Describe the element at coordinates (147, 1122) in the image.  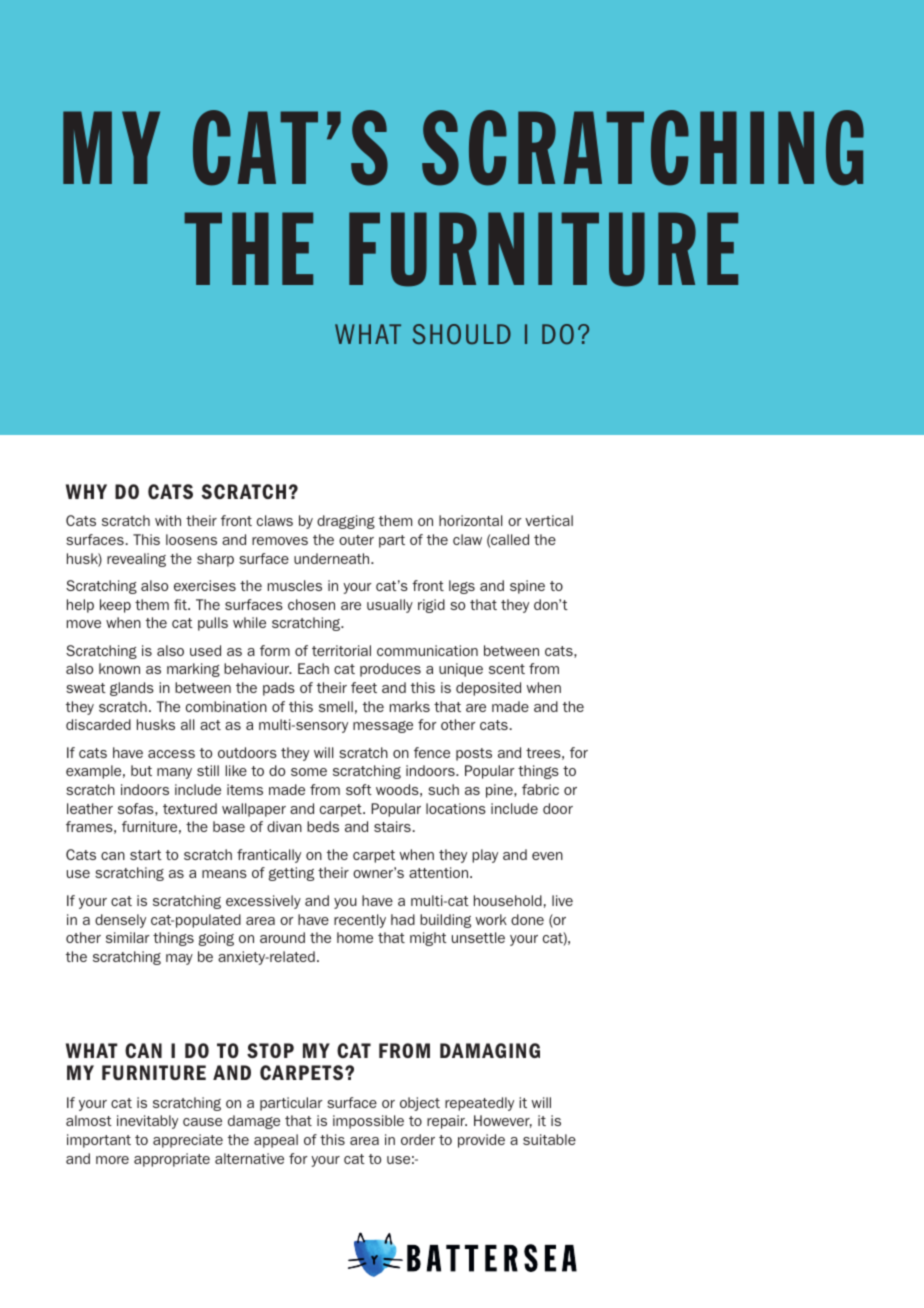
I see `inevitably` at that location.
